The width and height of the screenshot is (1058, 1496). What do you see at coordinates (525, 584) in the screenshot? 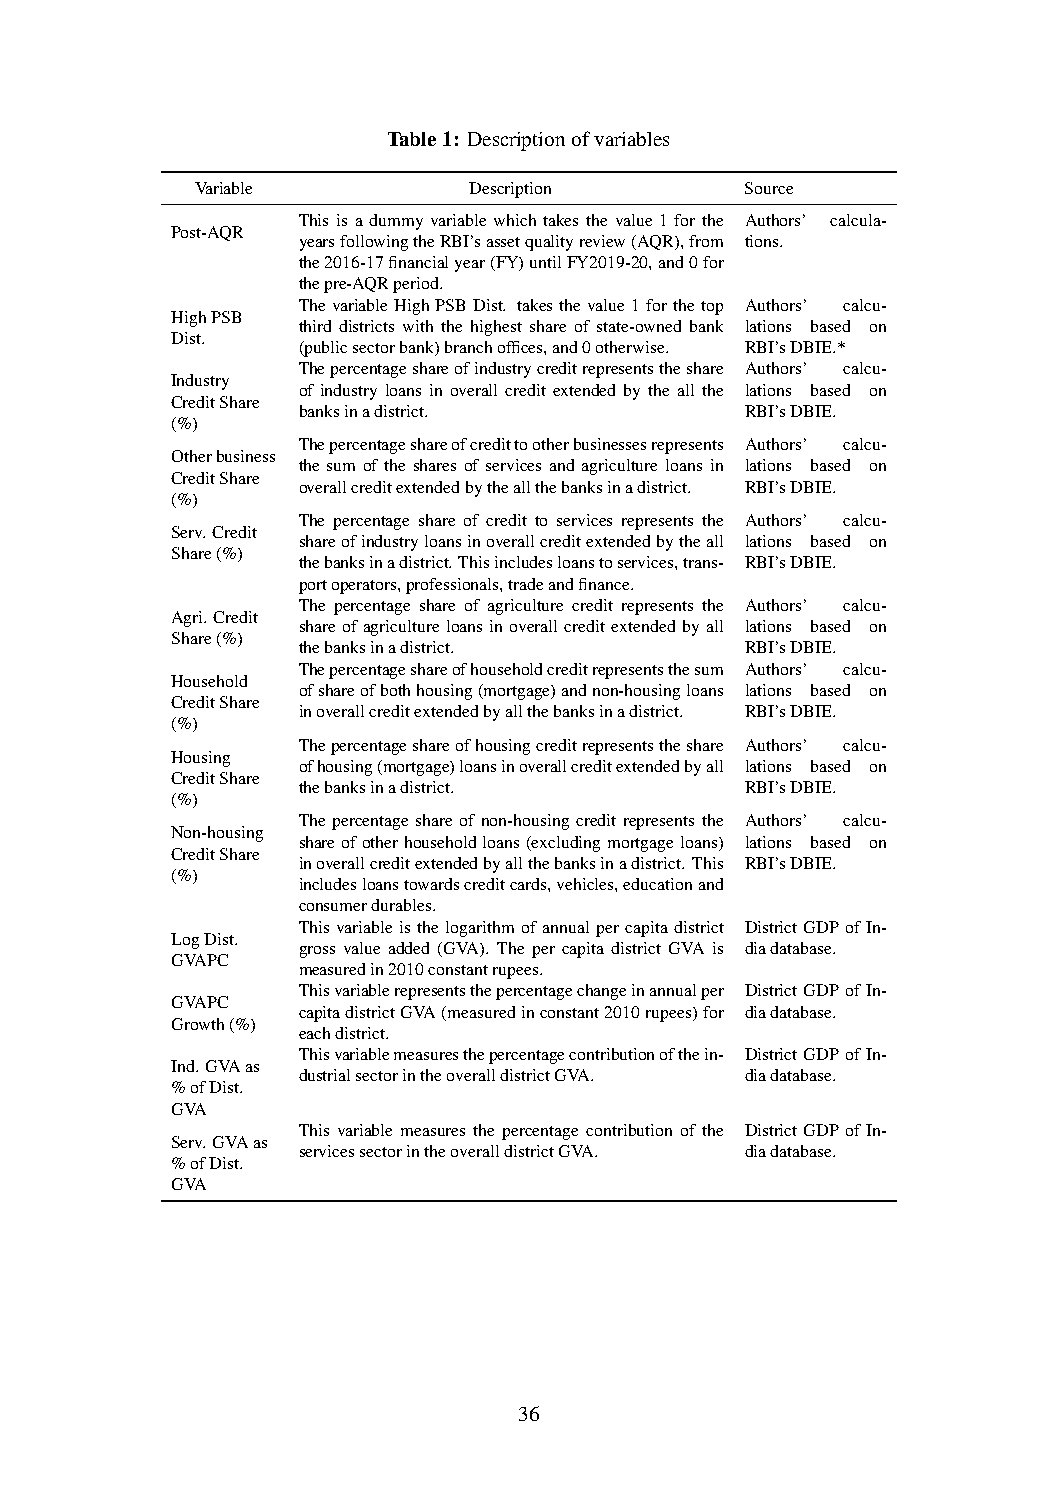
I see `trade` at bounding box center [525, 584].
